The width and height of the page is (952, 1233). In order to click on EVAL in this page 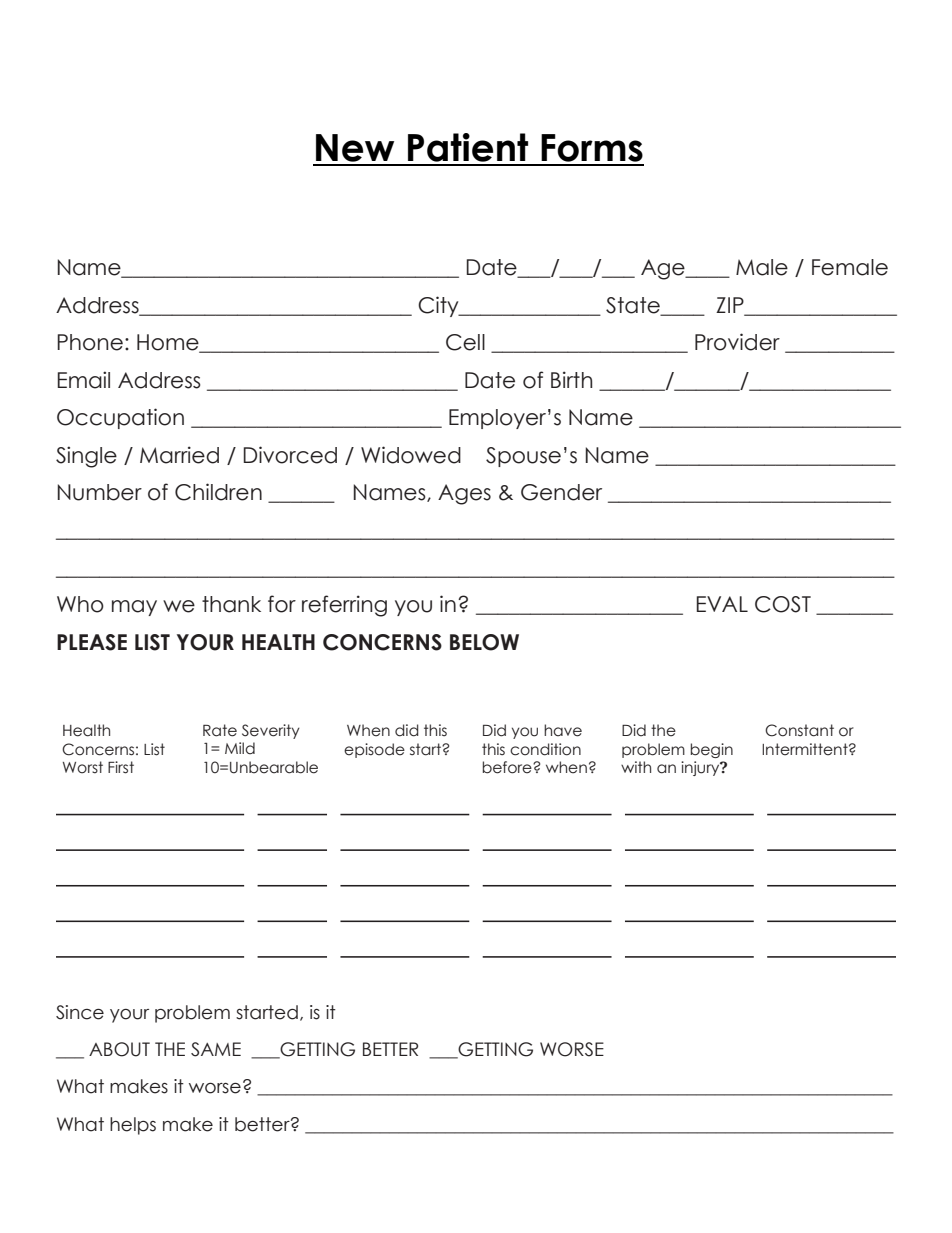, I will do `click(722, 604)`.
